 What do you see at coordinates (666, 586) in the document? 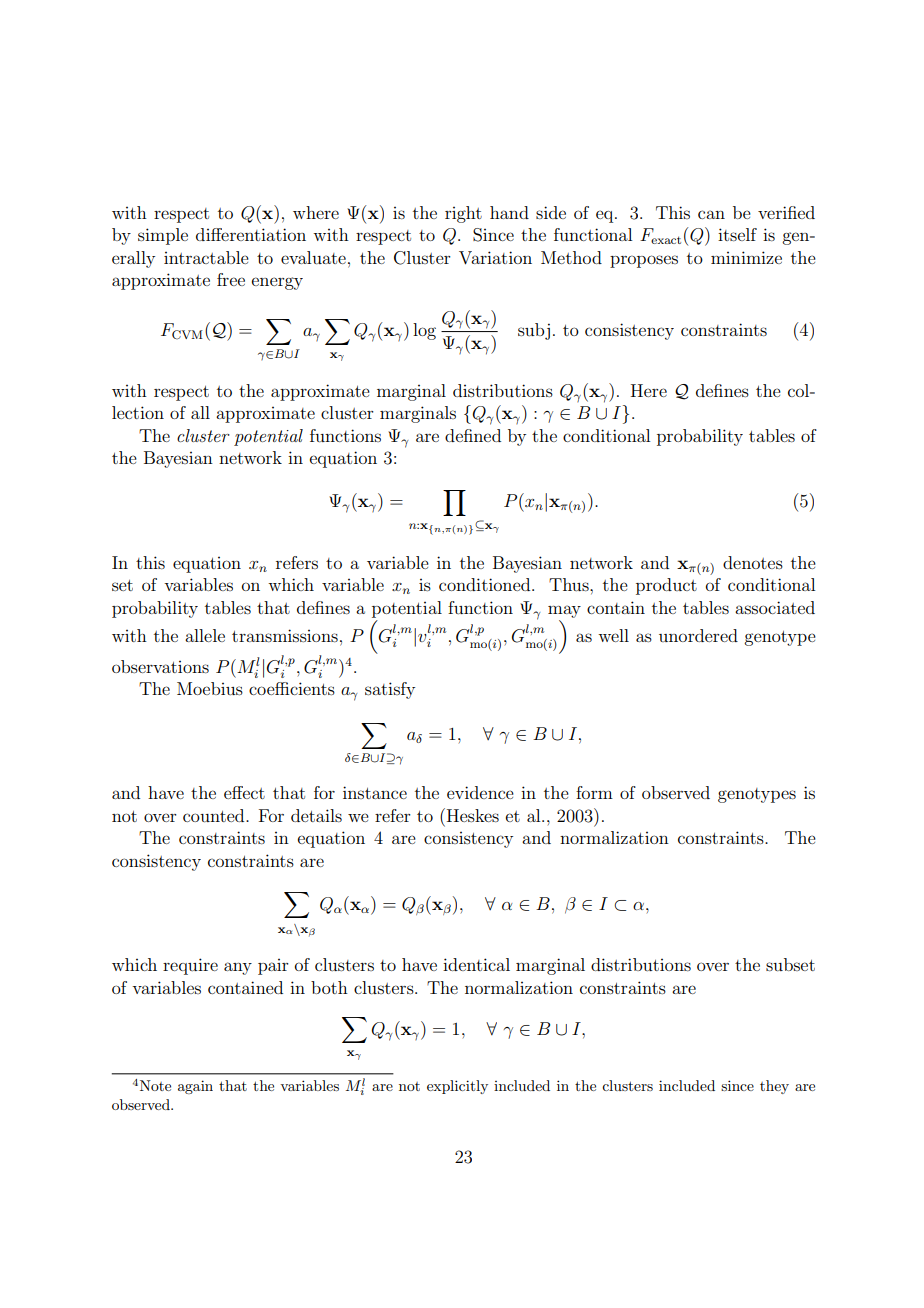
I see `product` at bounding box center [666, 586].
